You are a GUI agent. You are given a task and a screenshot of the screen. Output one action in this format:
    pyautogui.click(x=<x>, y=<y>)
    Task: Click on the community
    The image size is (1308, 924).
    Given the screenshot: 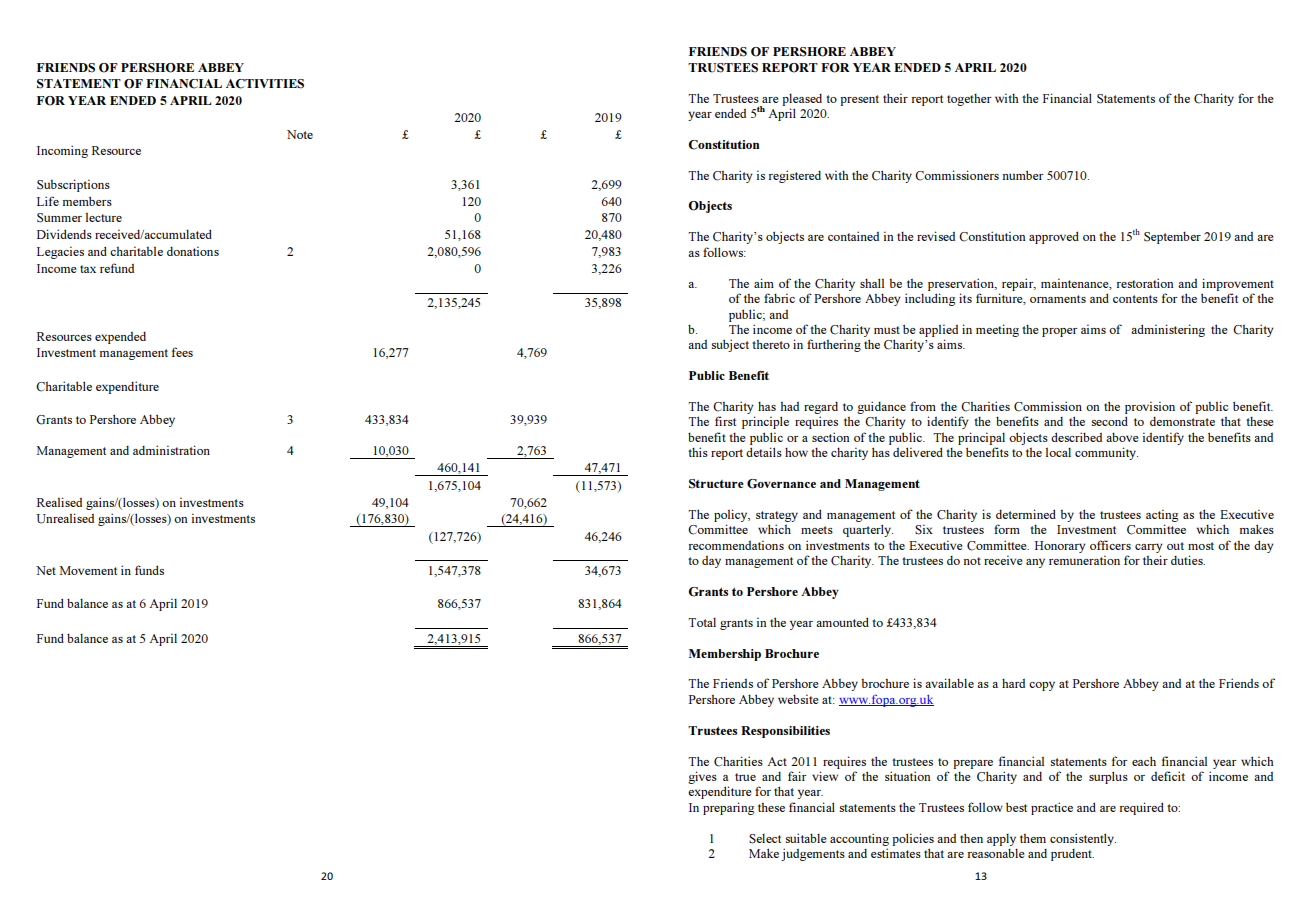 What is the action you would take?
    pyautogui.click(x=1106, y=453)
